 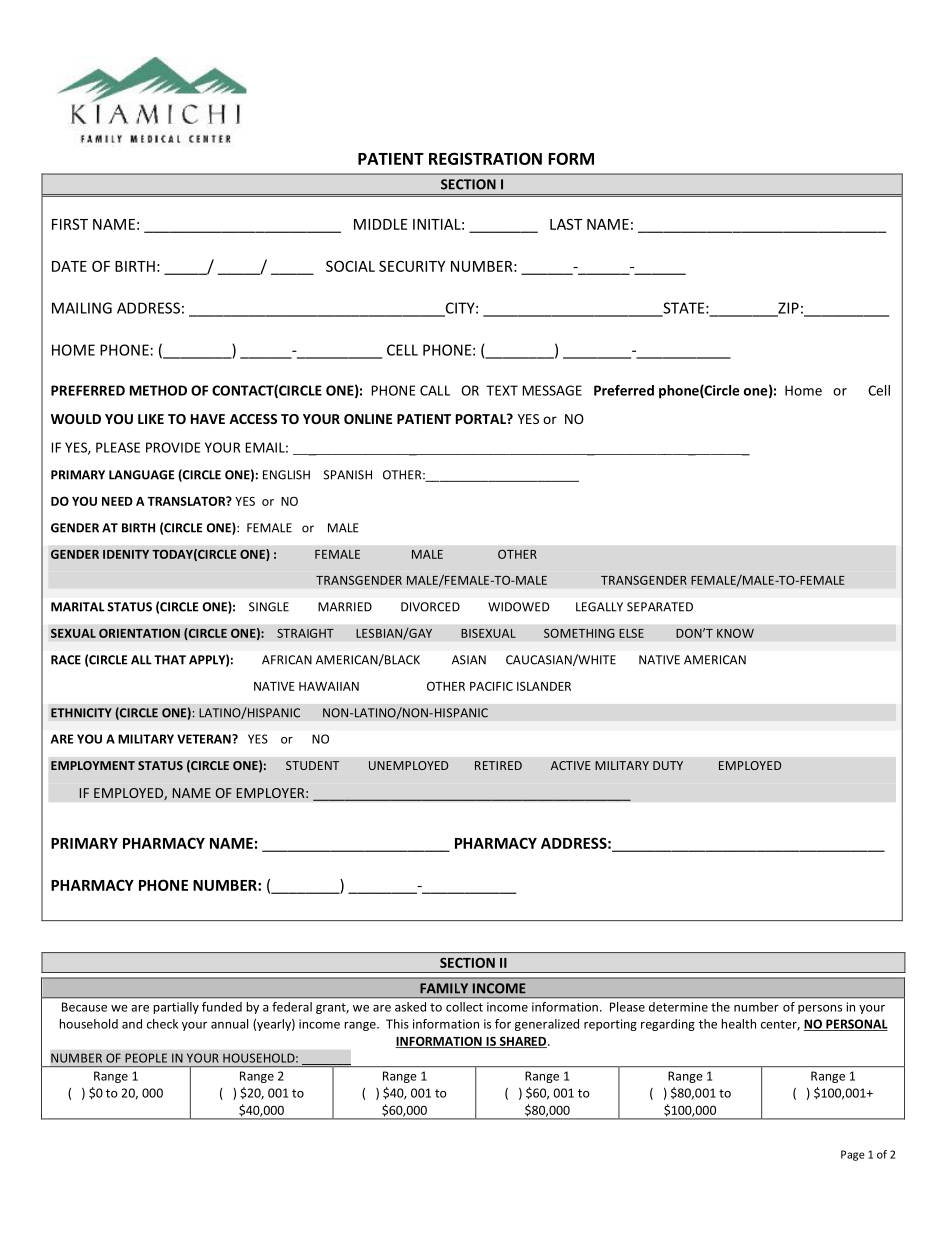 I want to click on THAT, so click(x=170, y=660).
